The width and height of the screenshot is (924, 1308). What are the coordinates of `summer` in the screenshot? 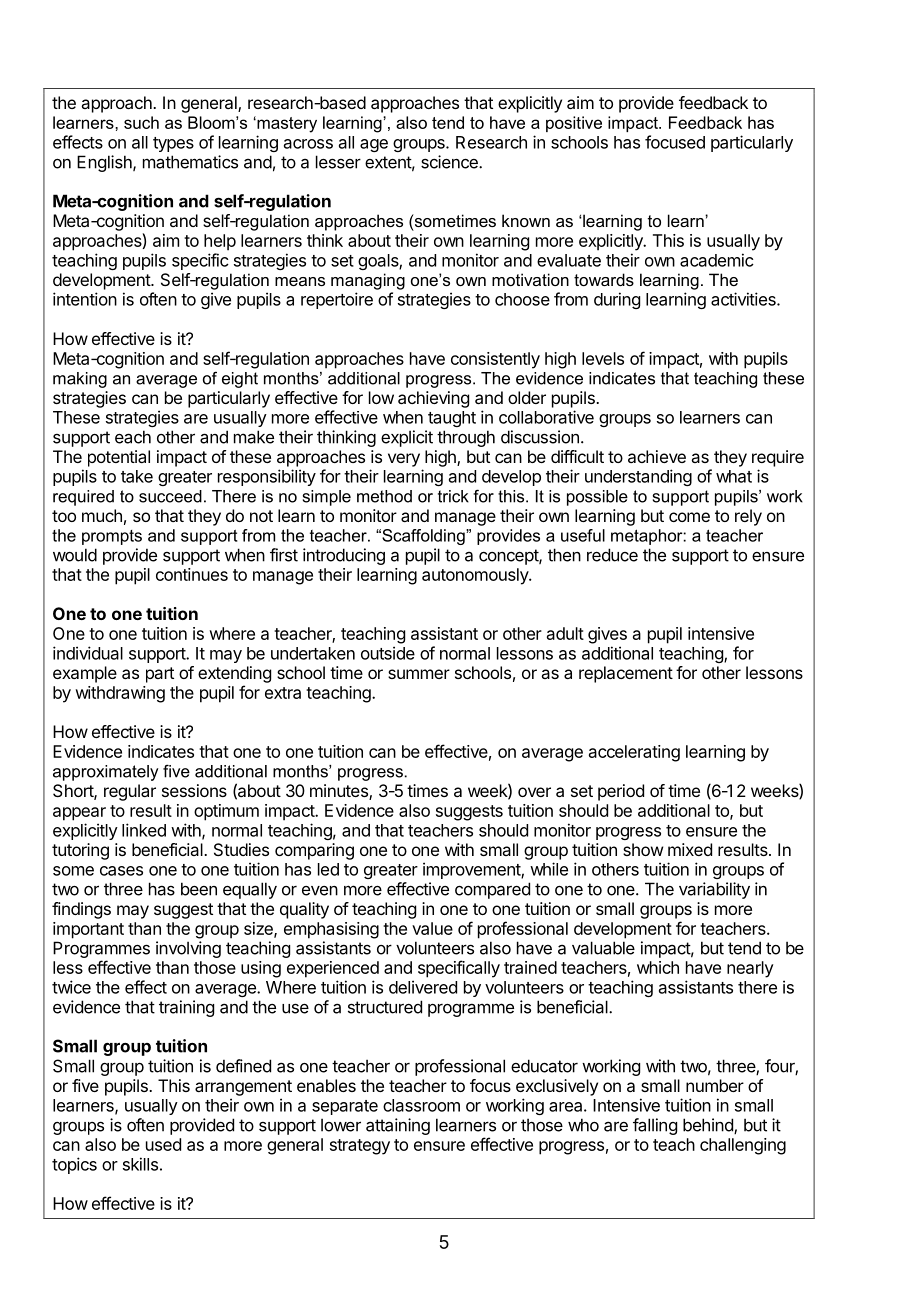 It's located at (419, 674).
